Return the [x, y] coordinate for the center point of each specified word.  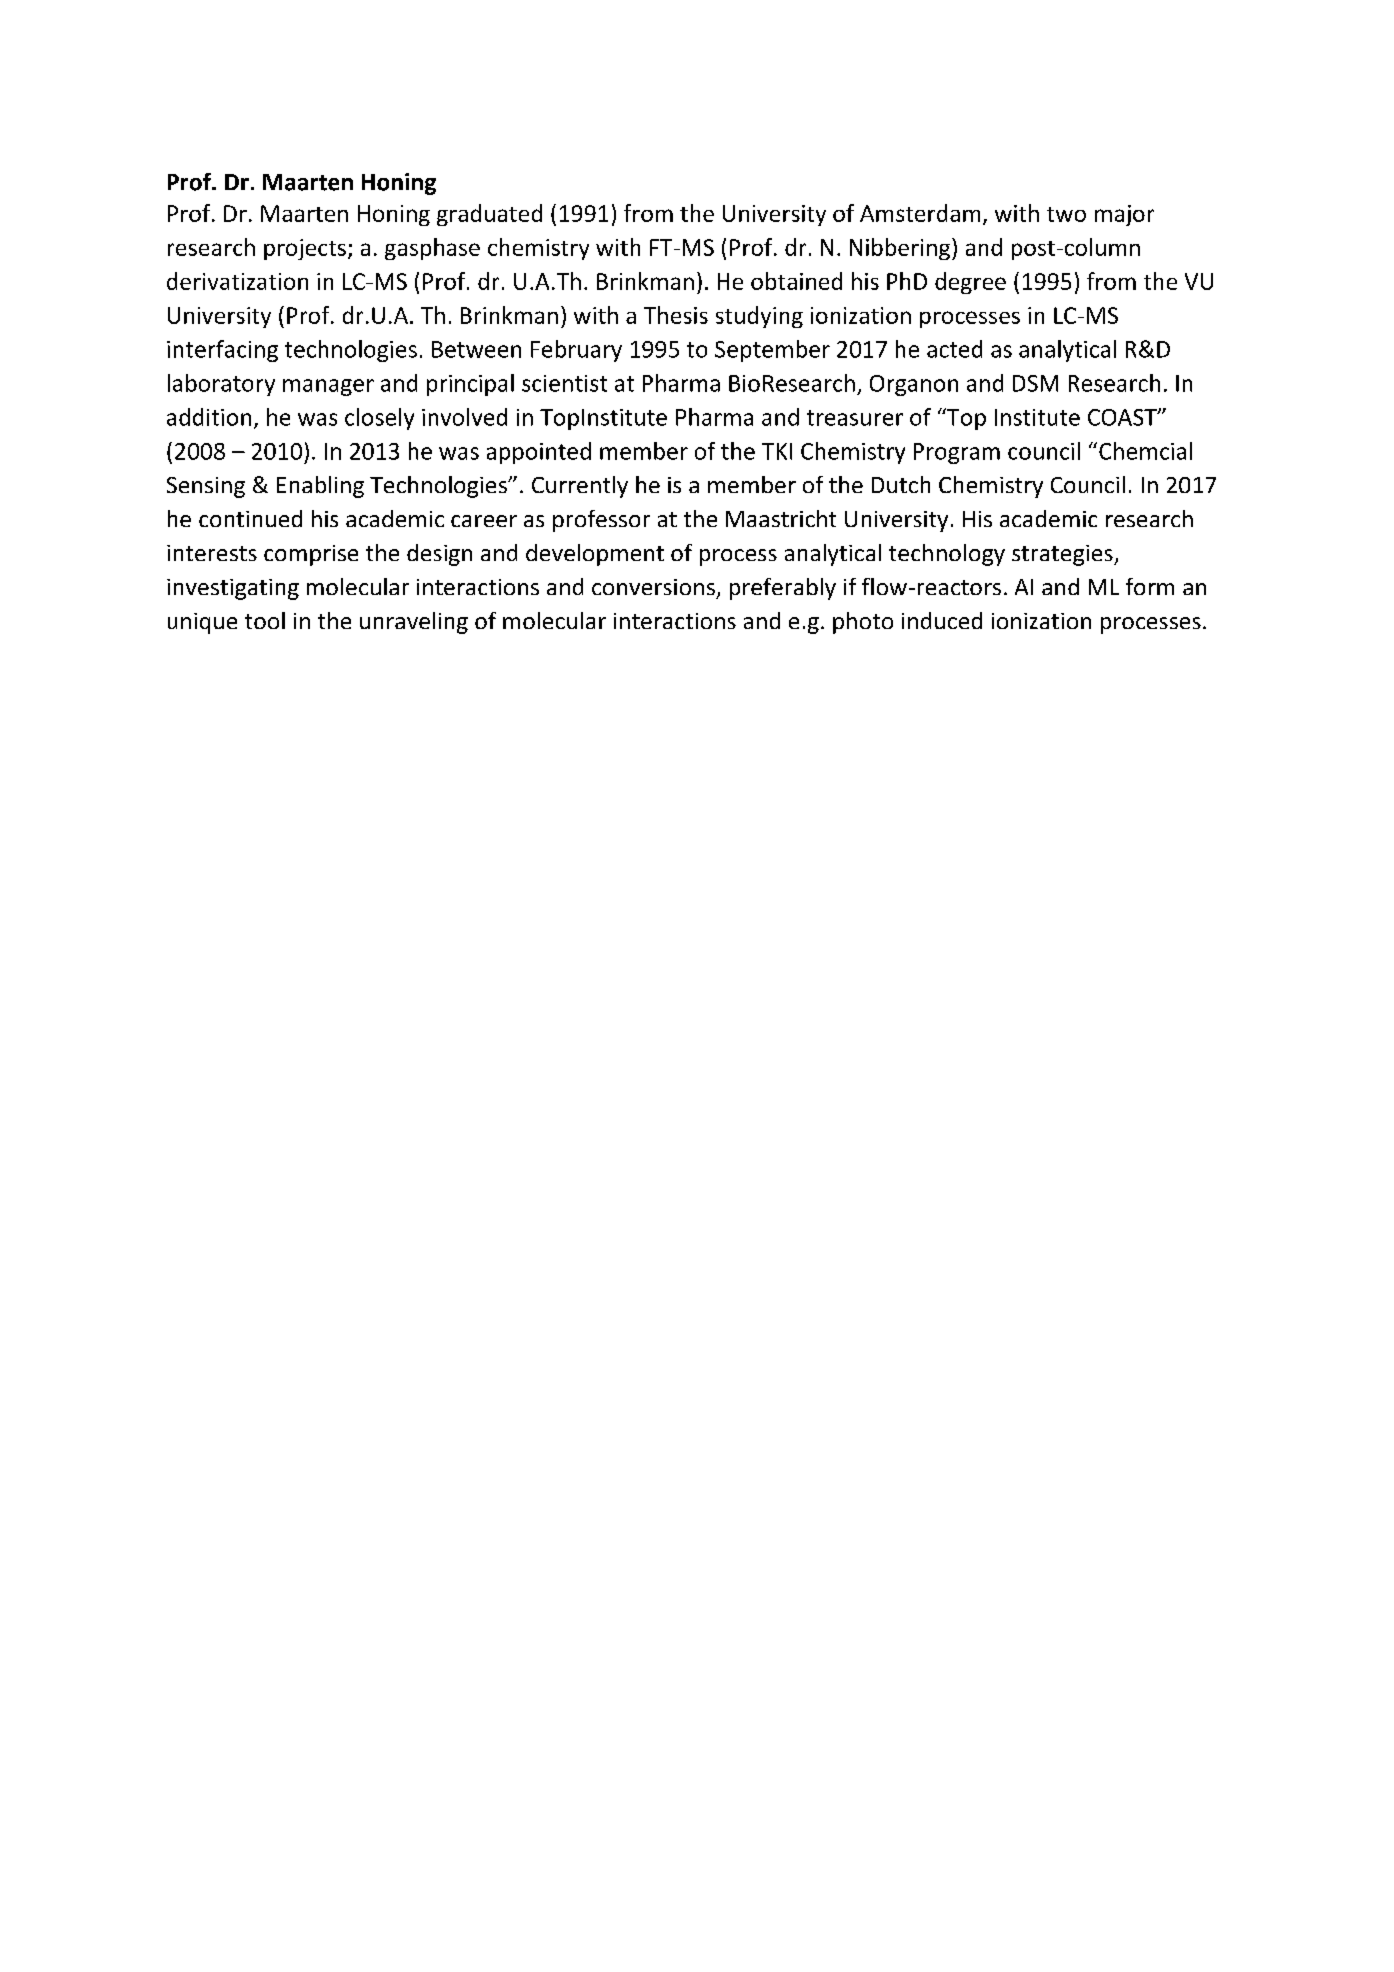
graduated [489, 215]
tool [265, 620]
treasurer [855, 418]
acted [954, 349]
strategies [1063, 555]
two [1066, 214]
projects [305, 249]
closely [379, 419]
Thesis [676, 315]
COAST [1123, 417]
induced [942, 620]
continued [250, 518]
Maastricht [781, 518]
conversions [653, 587]
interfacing [222, 351]
